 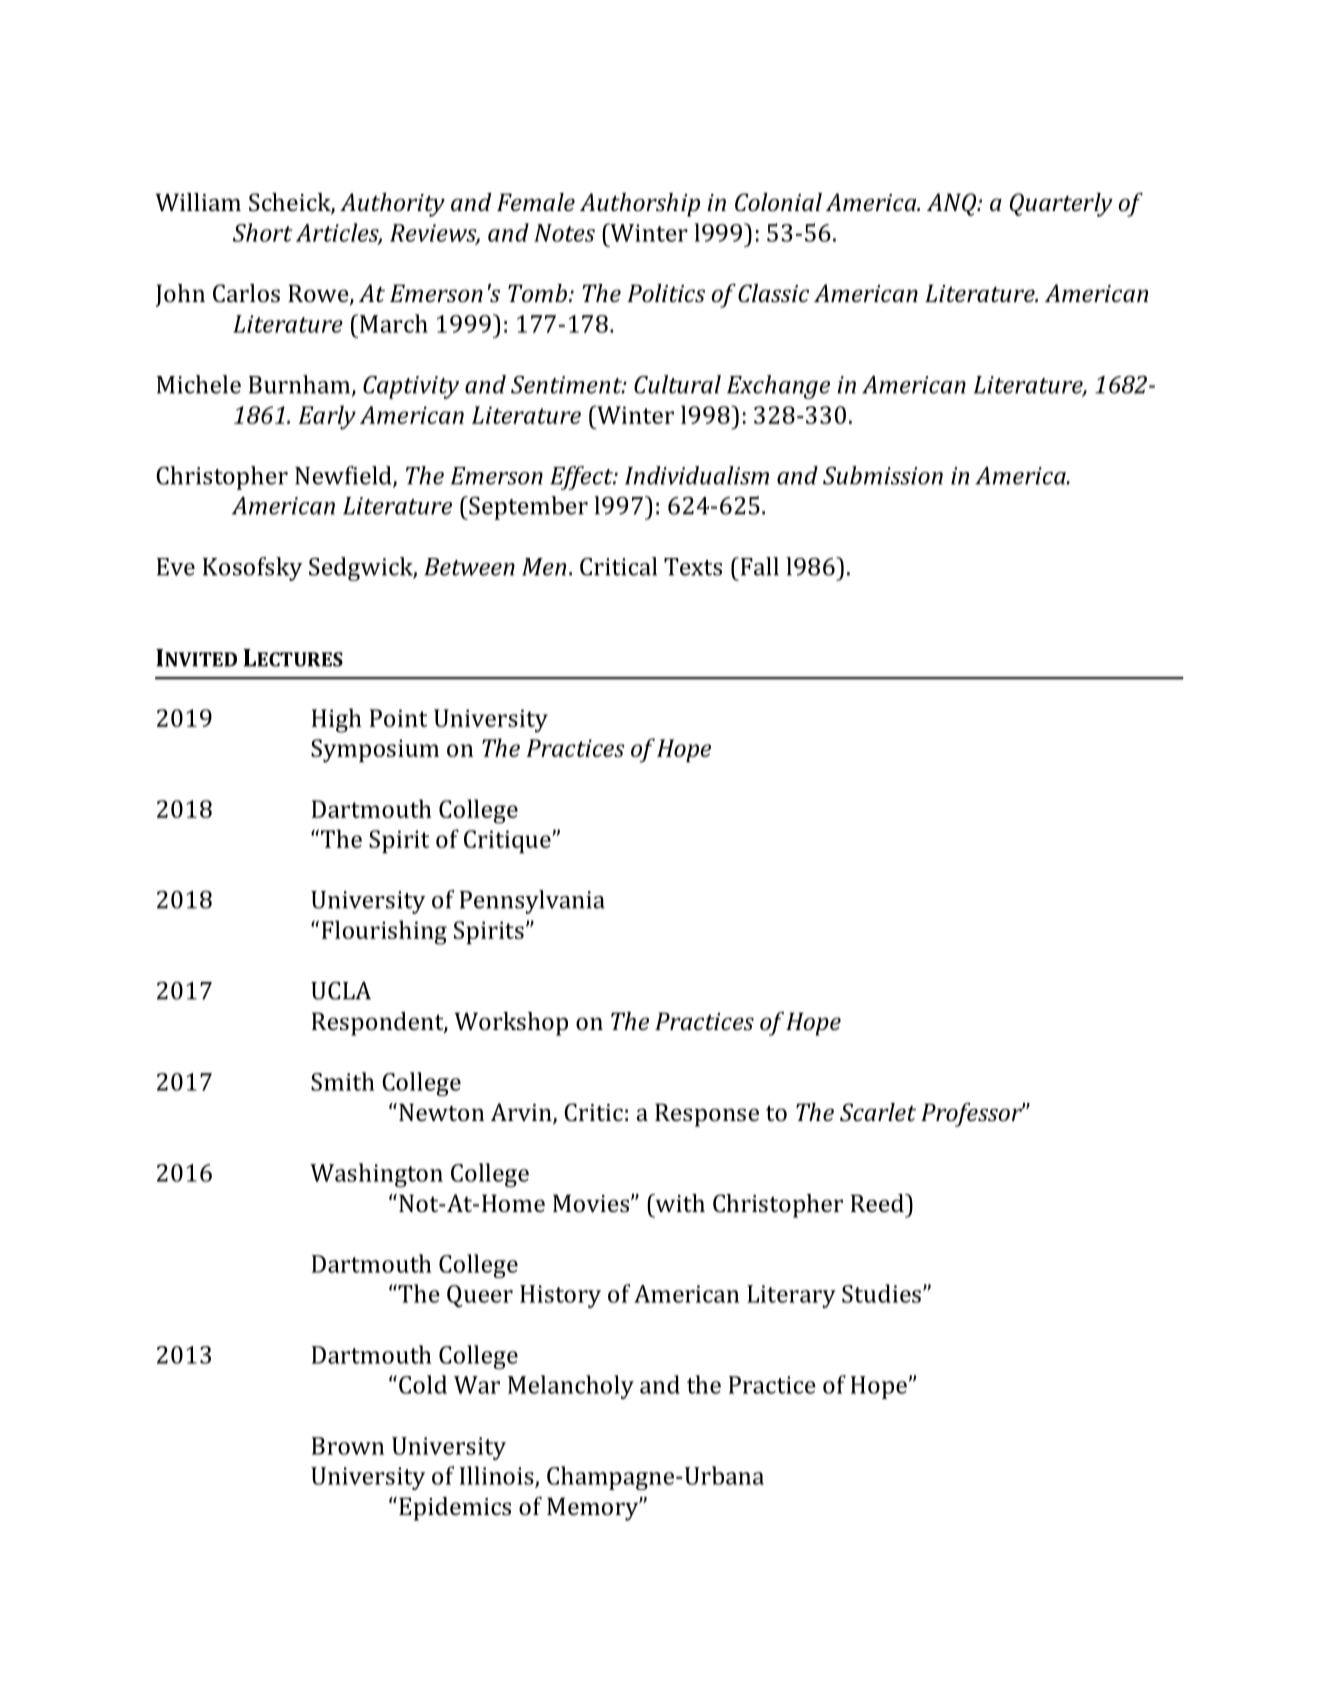 What do you see at coordinates (758, 566) in the screenshot?
I see `Fall` at bounding box center [758, 566].
